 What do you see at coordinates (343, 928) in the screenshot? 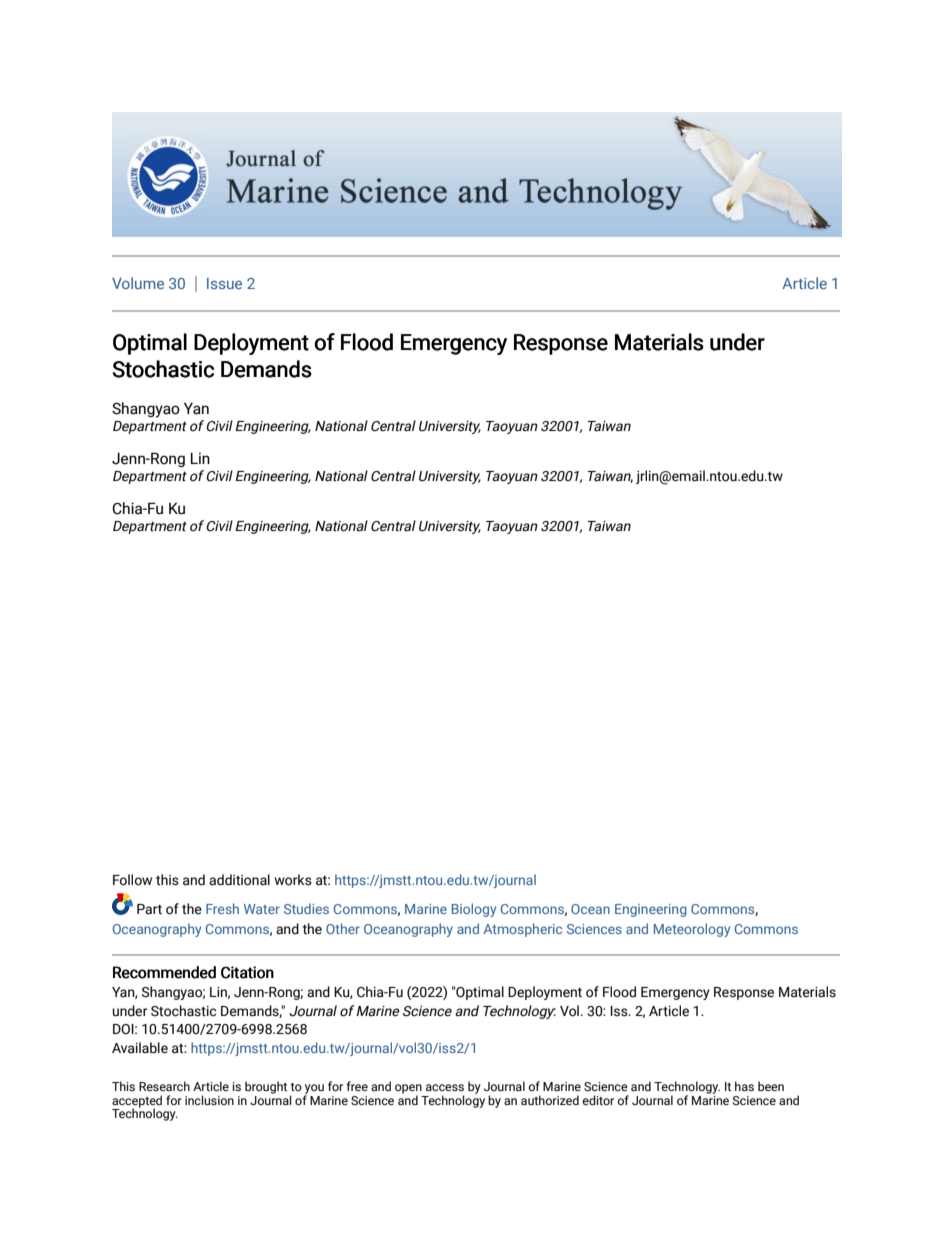
I see `Other` at bounding box center [343, 928].
